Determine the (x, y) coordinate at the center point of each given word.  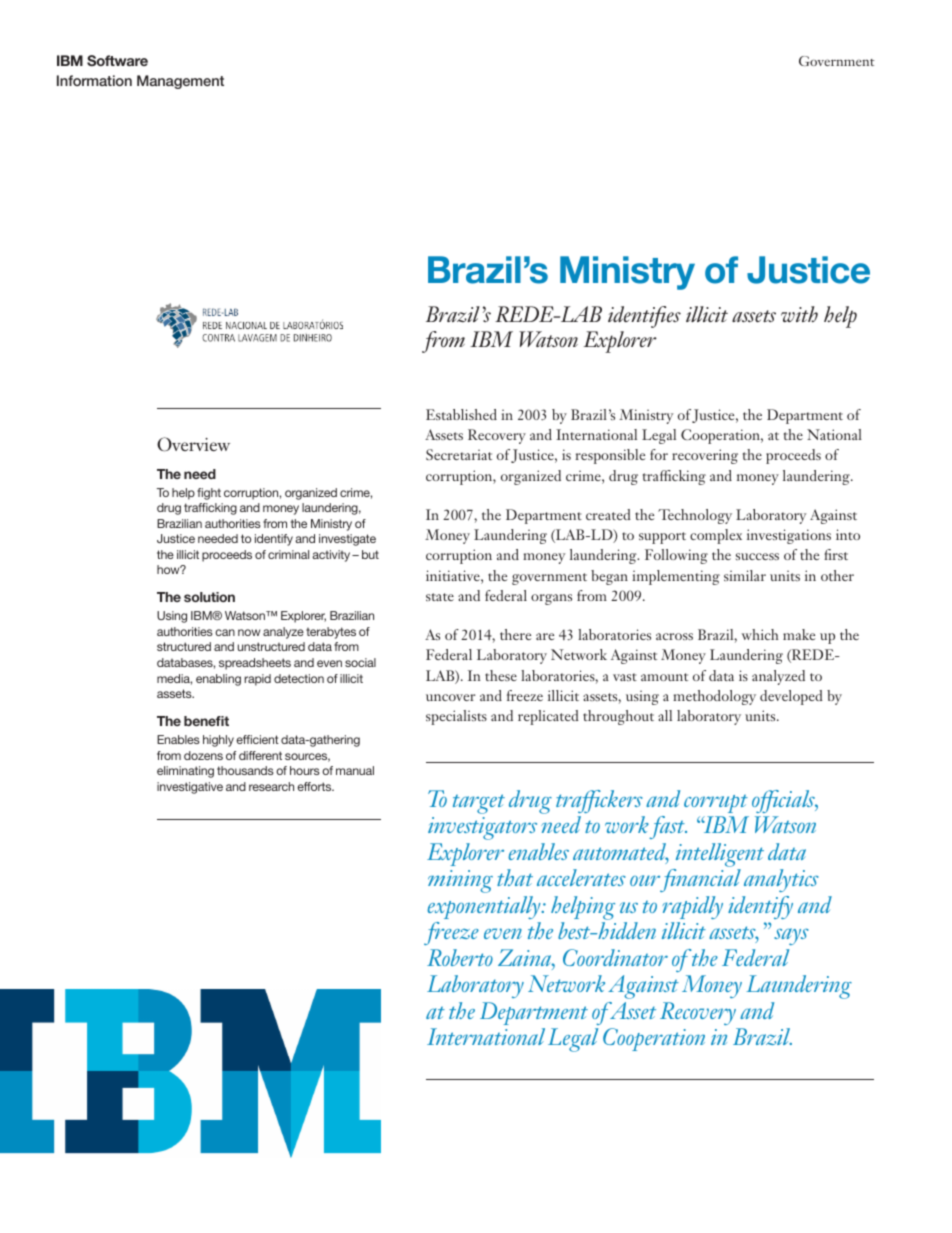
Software (117, 60)
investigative (190, 788)
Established (461, 414)
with (799, 314)
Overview (193, 444)
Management (180, 82)
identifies (644, 317)
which (760, 634)
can (225, 632)
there (515, 634)
